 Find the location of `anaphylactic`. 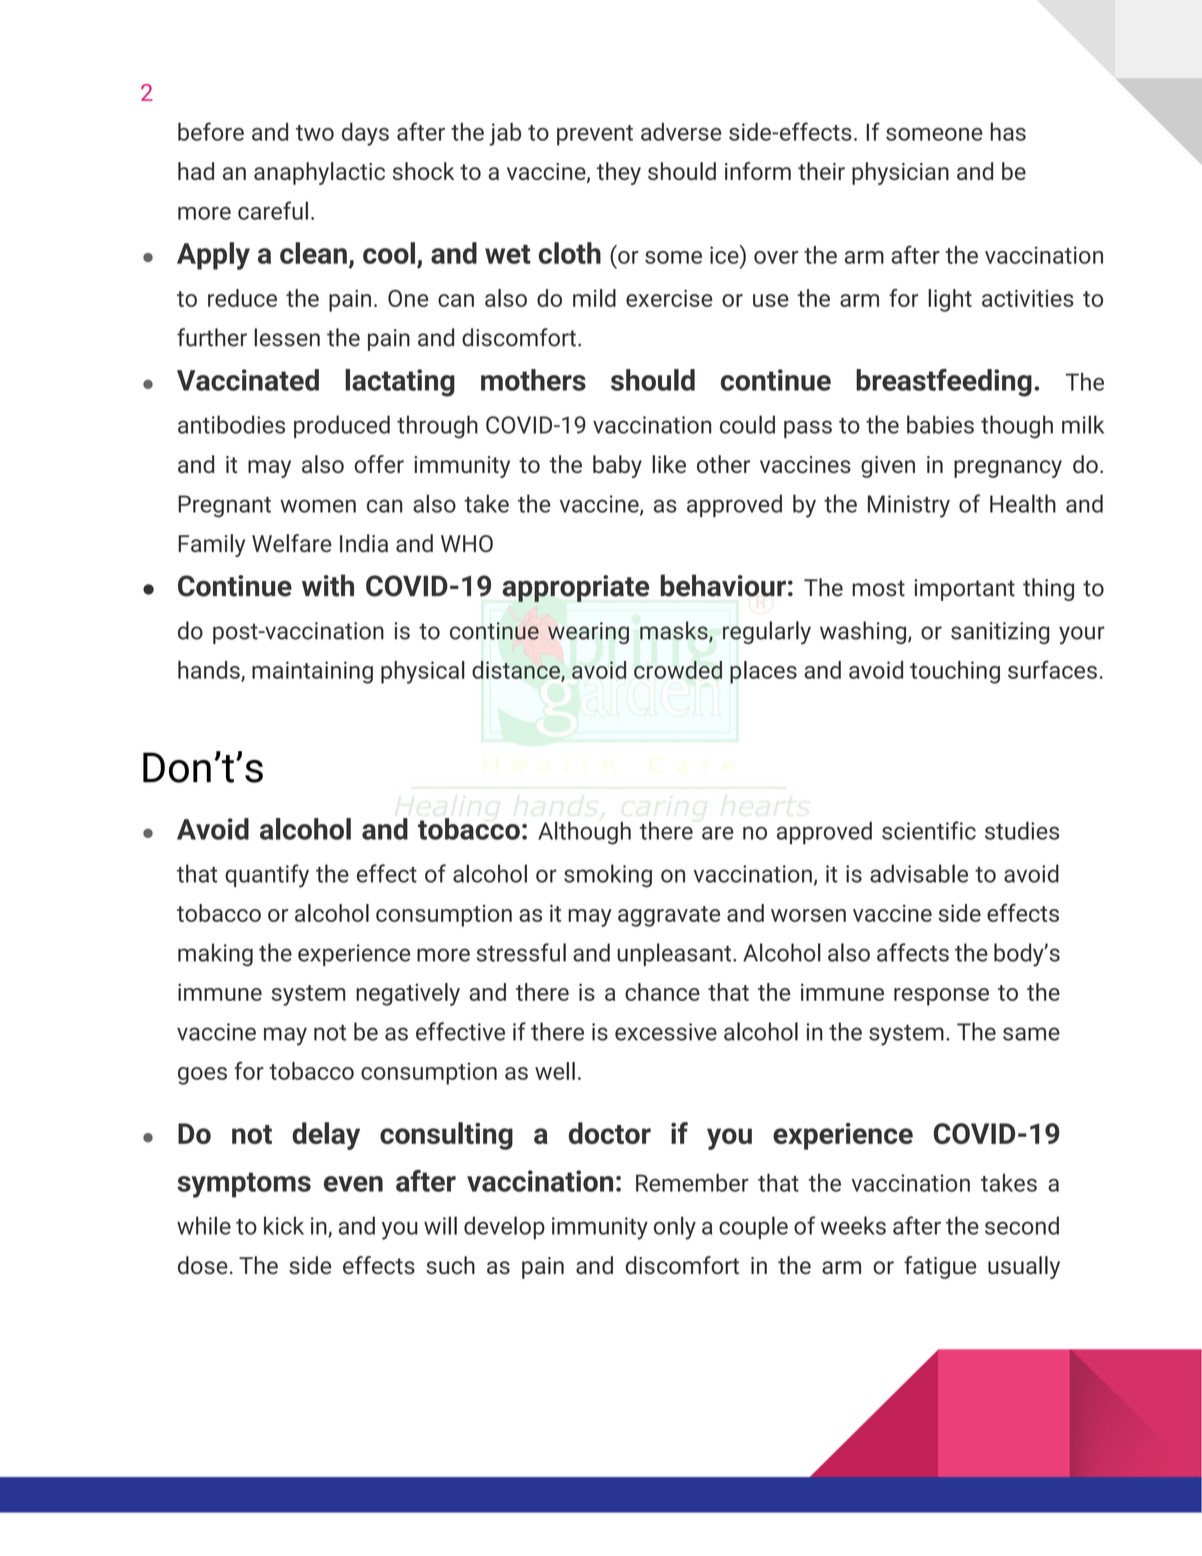

anaphylactic is located at coordinates (319, 173).
